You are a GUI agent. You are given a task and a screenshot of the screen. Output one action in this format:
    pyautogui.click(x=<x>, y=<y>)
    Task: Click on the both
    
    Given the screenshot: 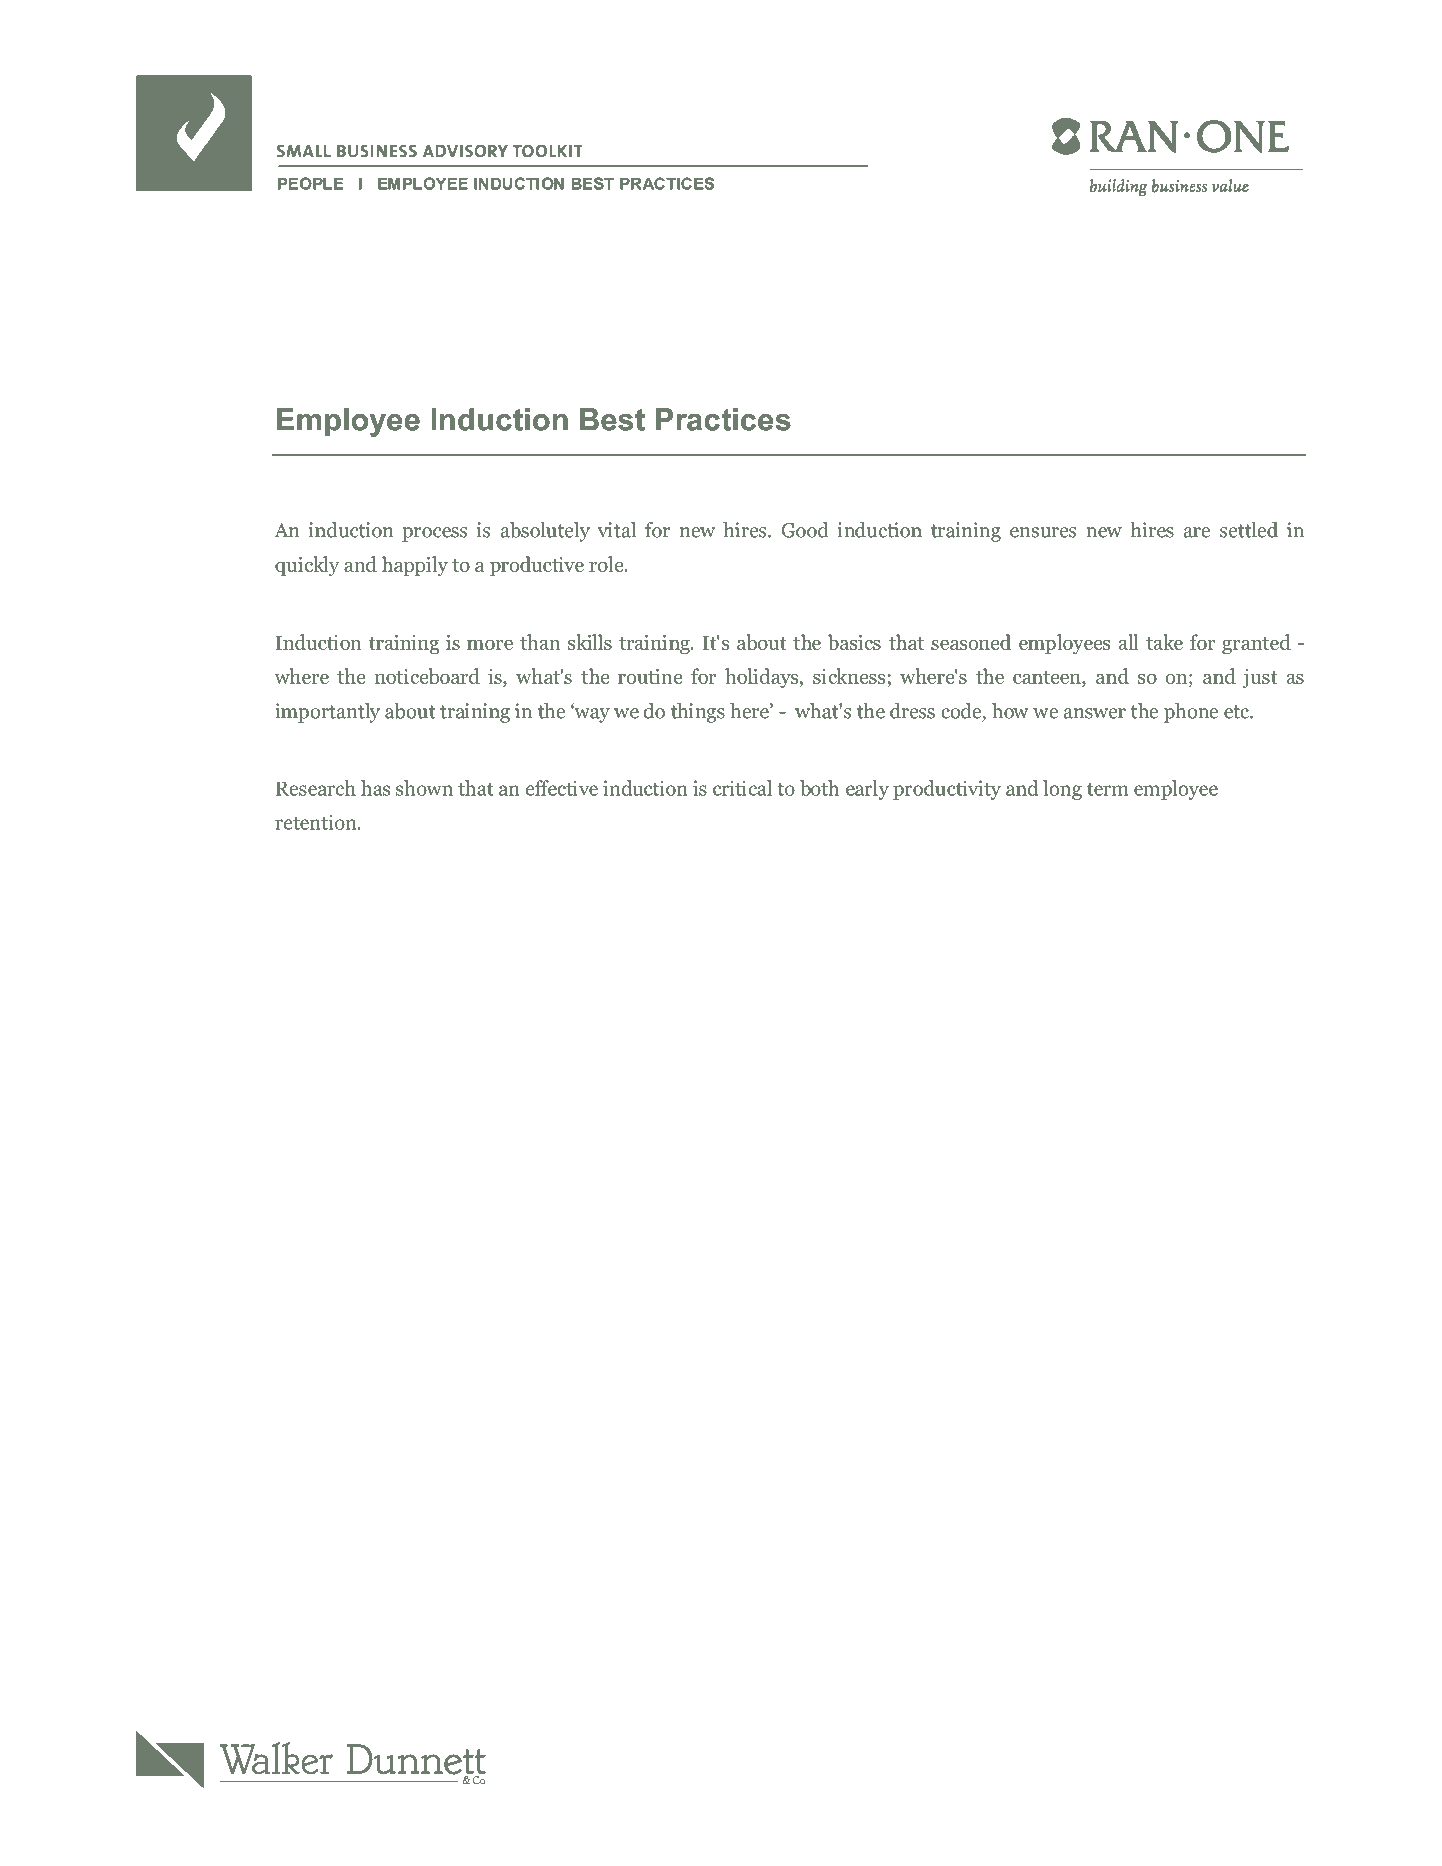 What is the action you would take?
    pyautogui.click(x=819, y=788)
